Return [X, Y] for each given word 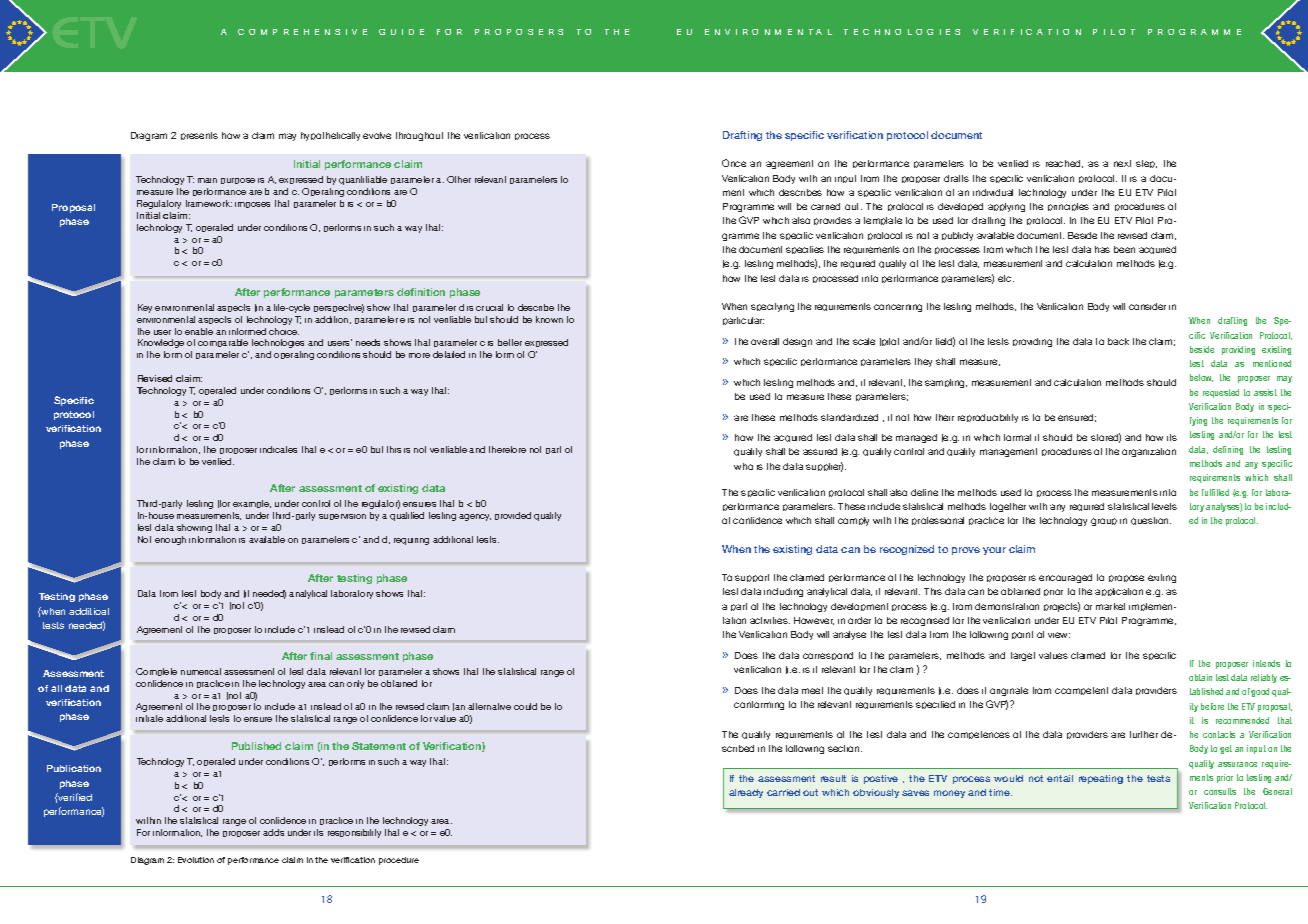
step [1146, 164]
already [746, 793]
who [743, 466]
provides [833, 221]
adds [273, 832]
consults [1220, 791]
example [252, 504]
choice [284, 331]
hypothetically [330, 136]
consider [1147, 306]
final [321, 656]
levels [1164, 506]
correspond [828, 656]
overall [765, 341]
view [1059, 635]
